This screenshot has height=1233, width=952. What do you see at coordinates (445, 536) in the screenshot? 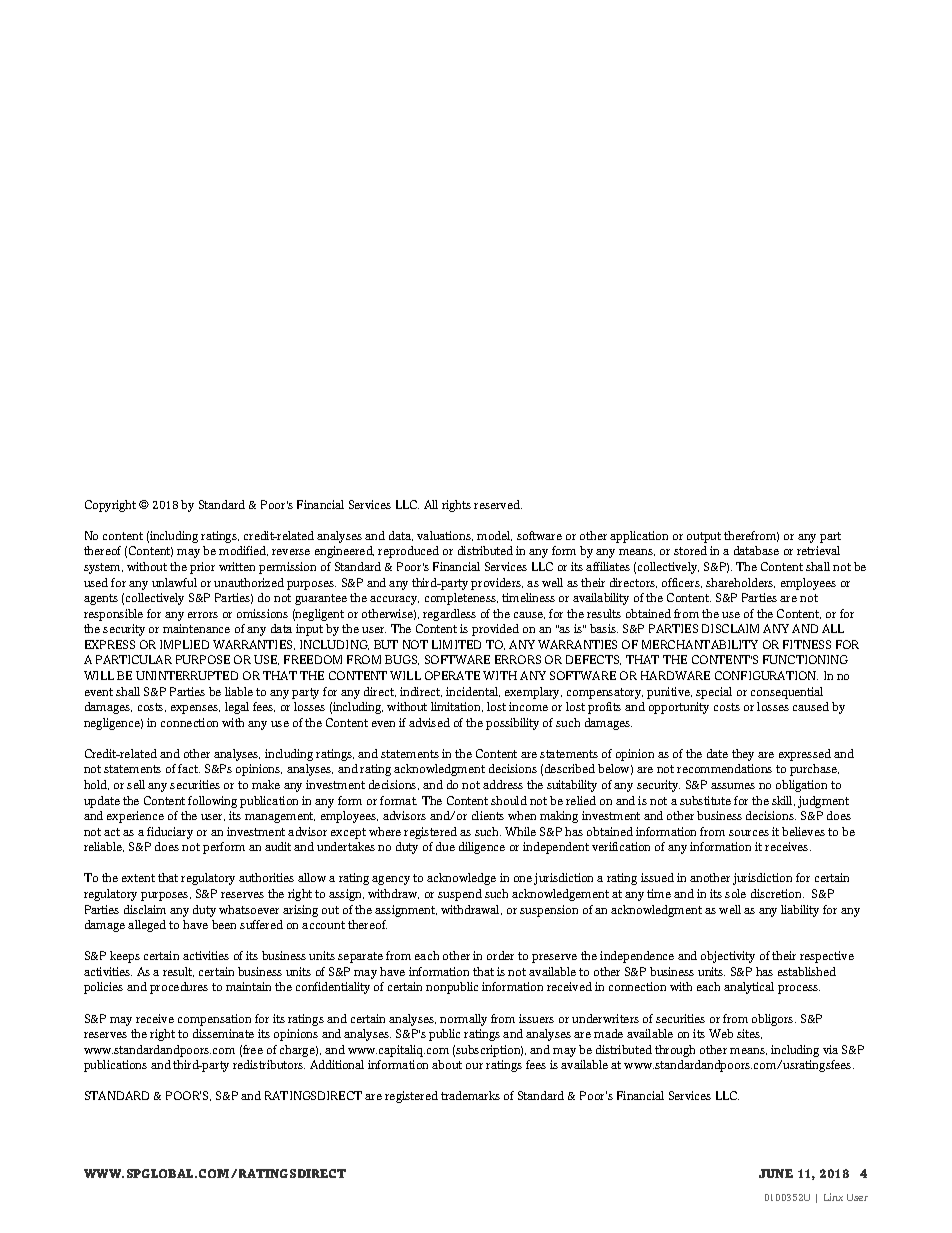
I see `valuations` at bounding box center [445, 536].
